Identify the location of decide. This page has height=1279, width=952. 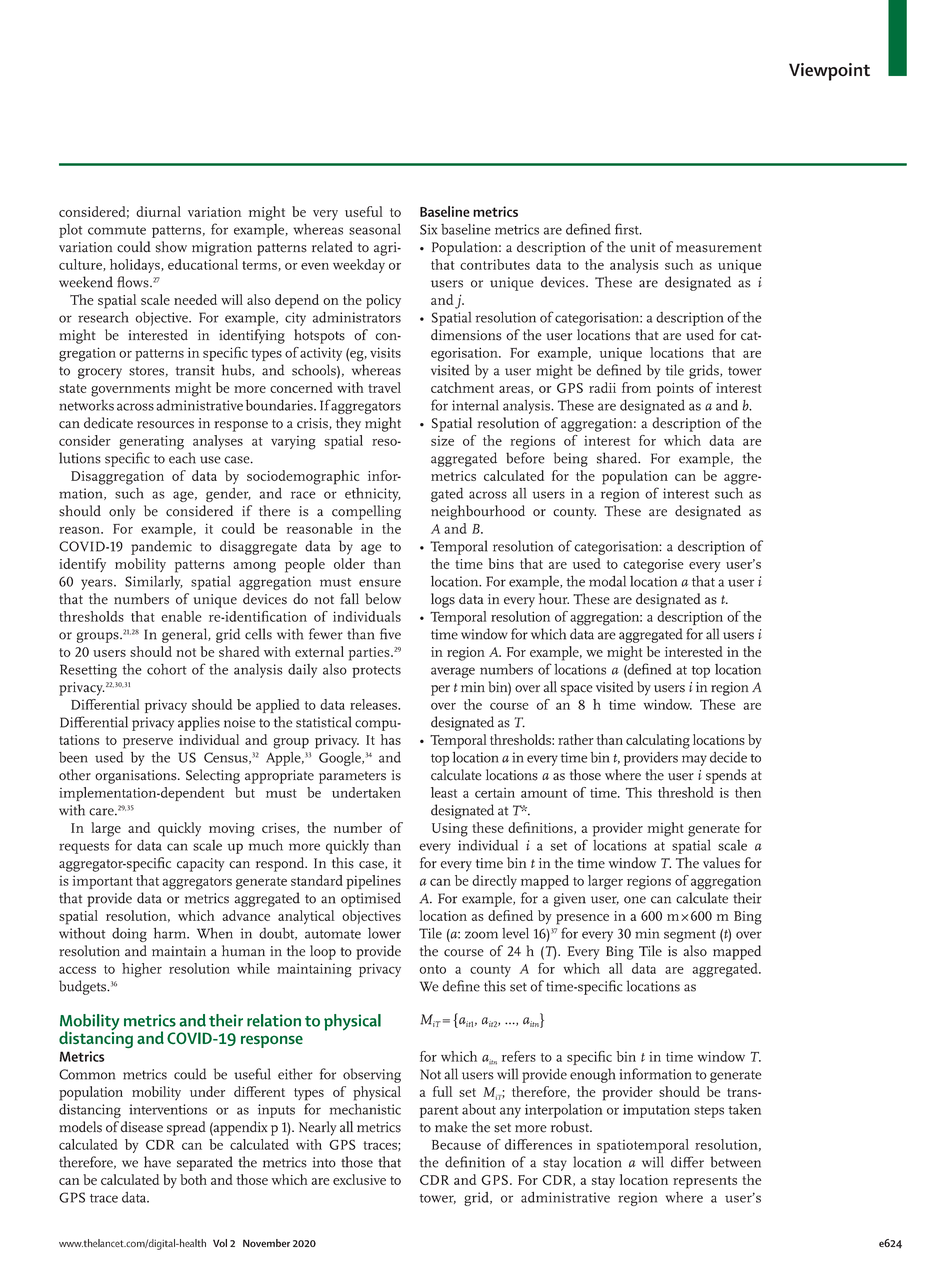
(728, 757).
